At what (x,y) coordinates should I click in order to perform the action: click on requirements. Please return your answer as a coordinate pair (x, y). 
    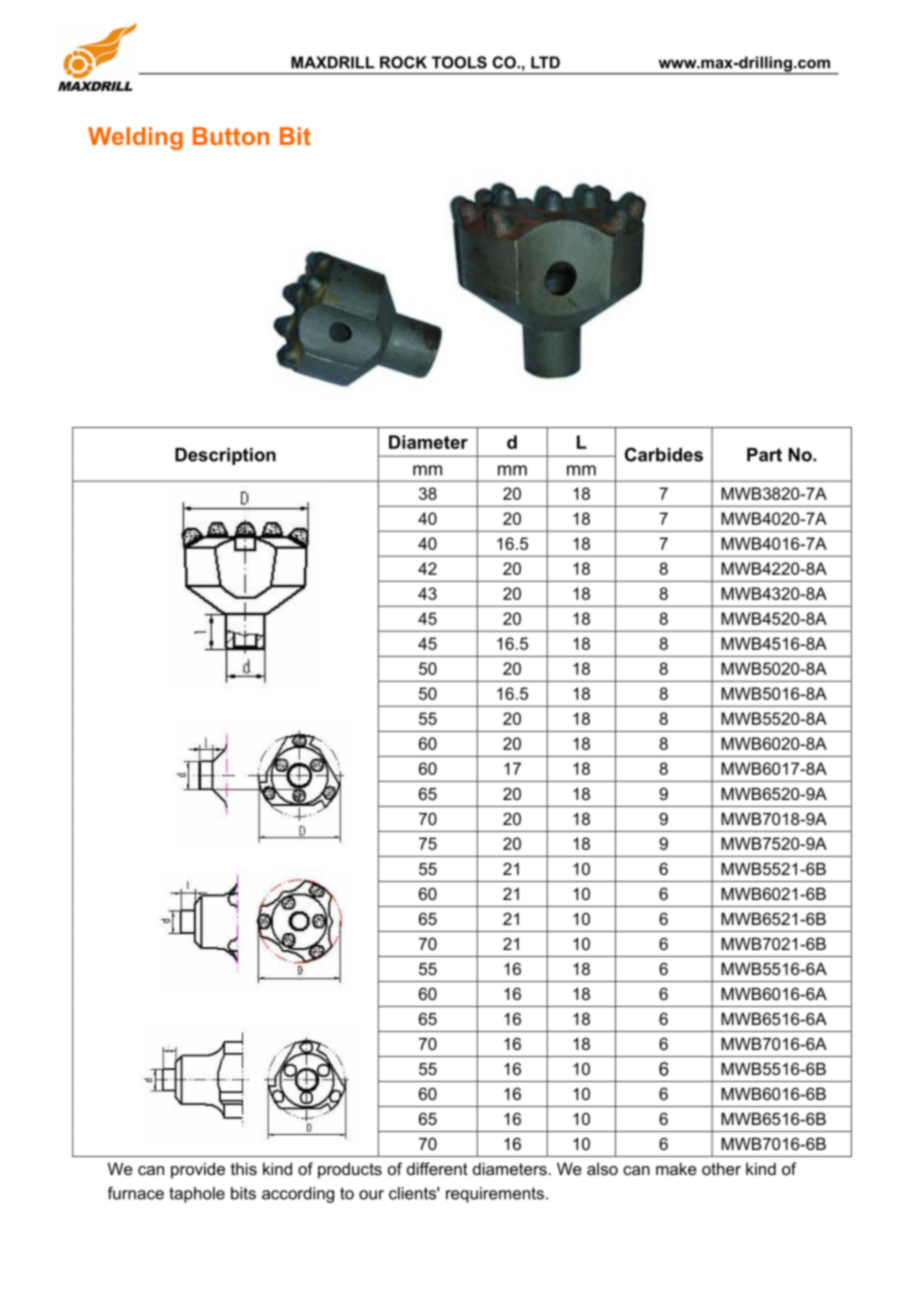
    Looking at the image, I should click on (495, 1195).
